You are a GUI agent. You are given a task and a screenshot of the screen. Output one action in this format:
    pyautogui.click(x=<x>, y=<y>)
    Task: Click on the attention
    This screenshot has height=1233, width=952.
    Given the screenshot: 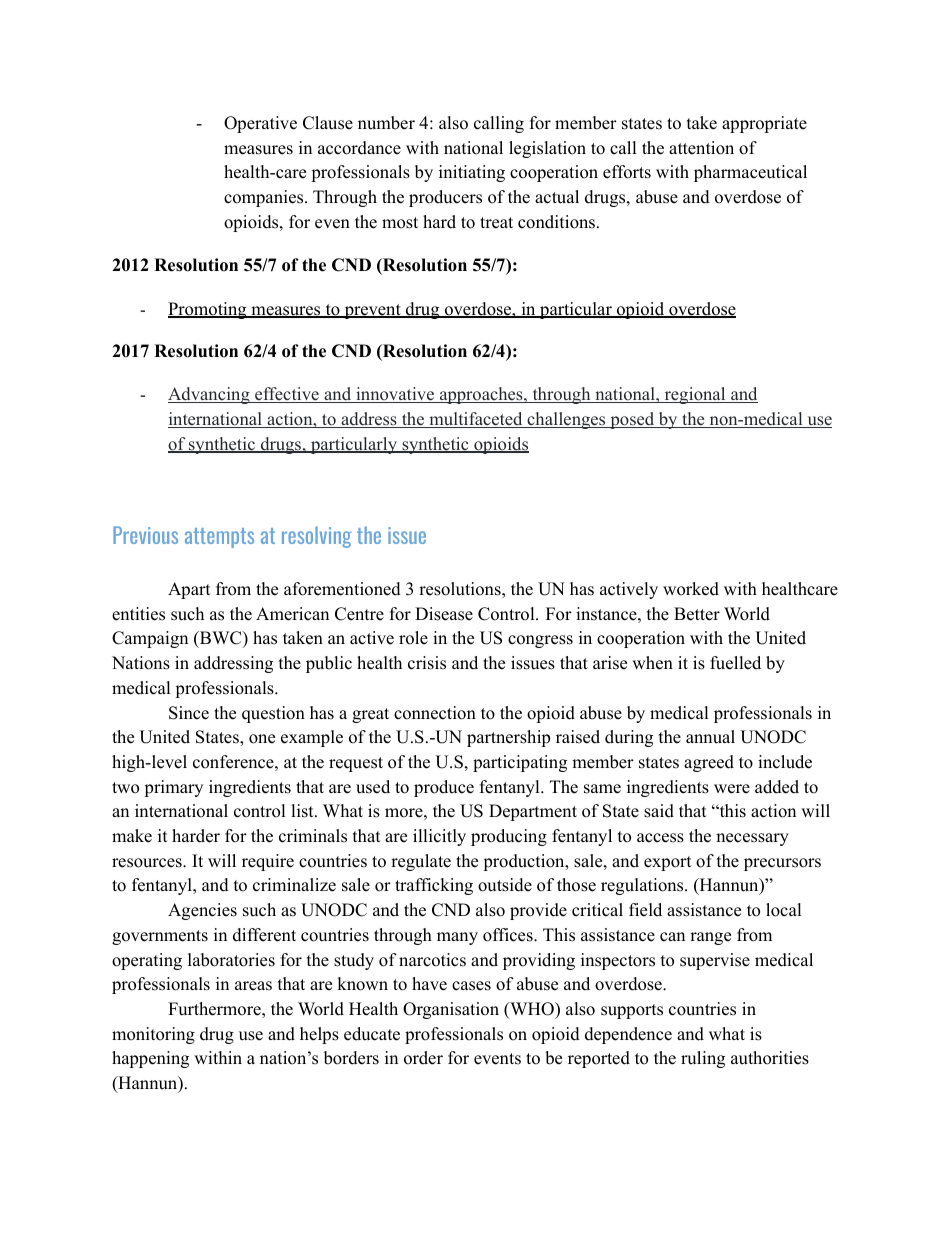 What is the action you would take?
    pyautogui.click(x=701, y=148)
